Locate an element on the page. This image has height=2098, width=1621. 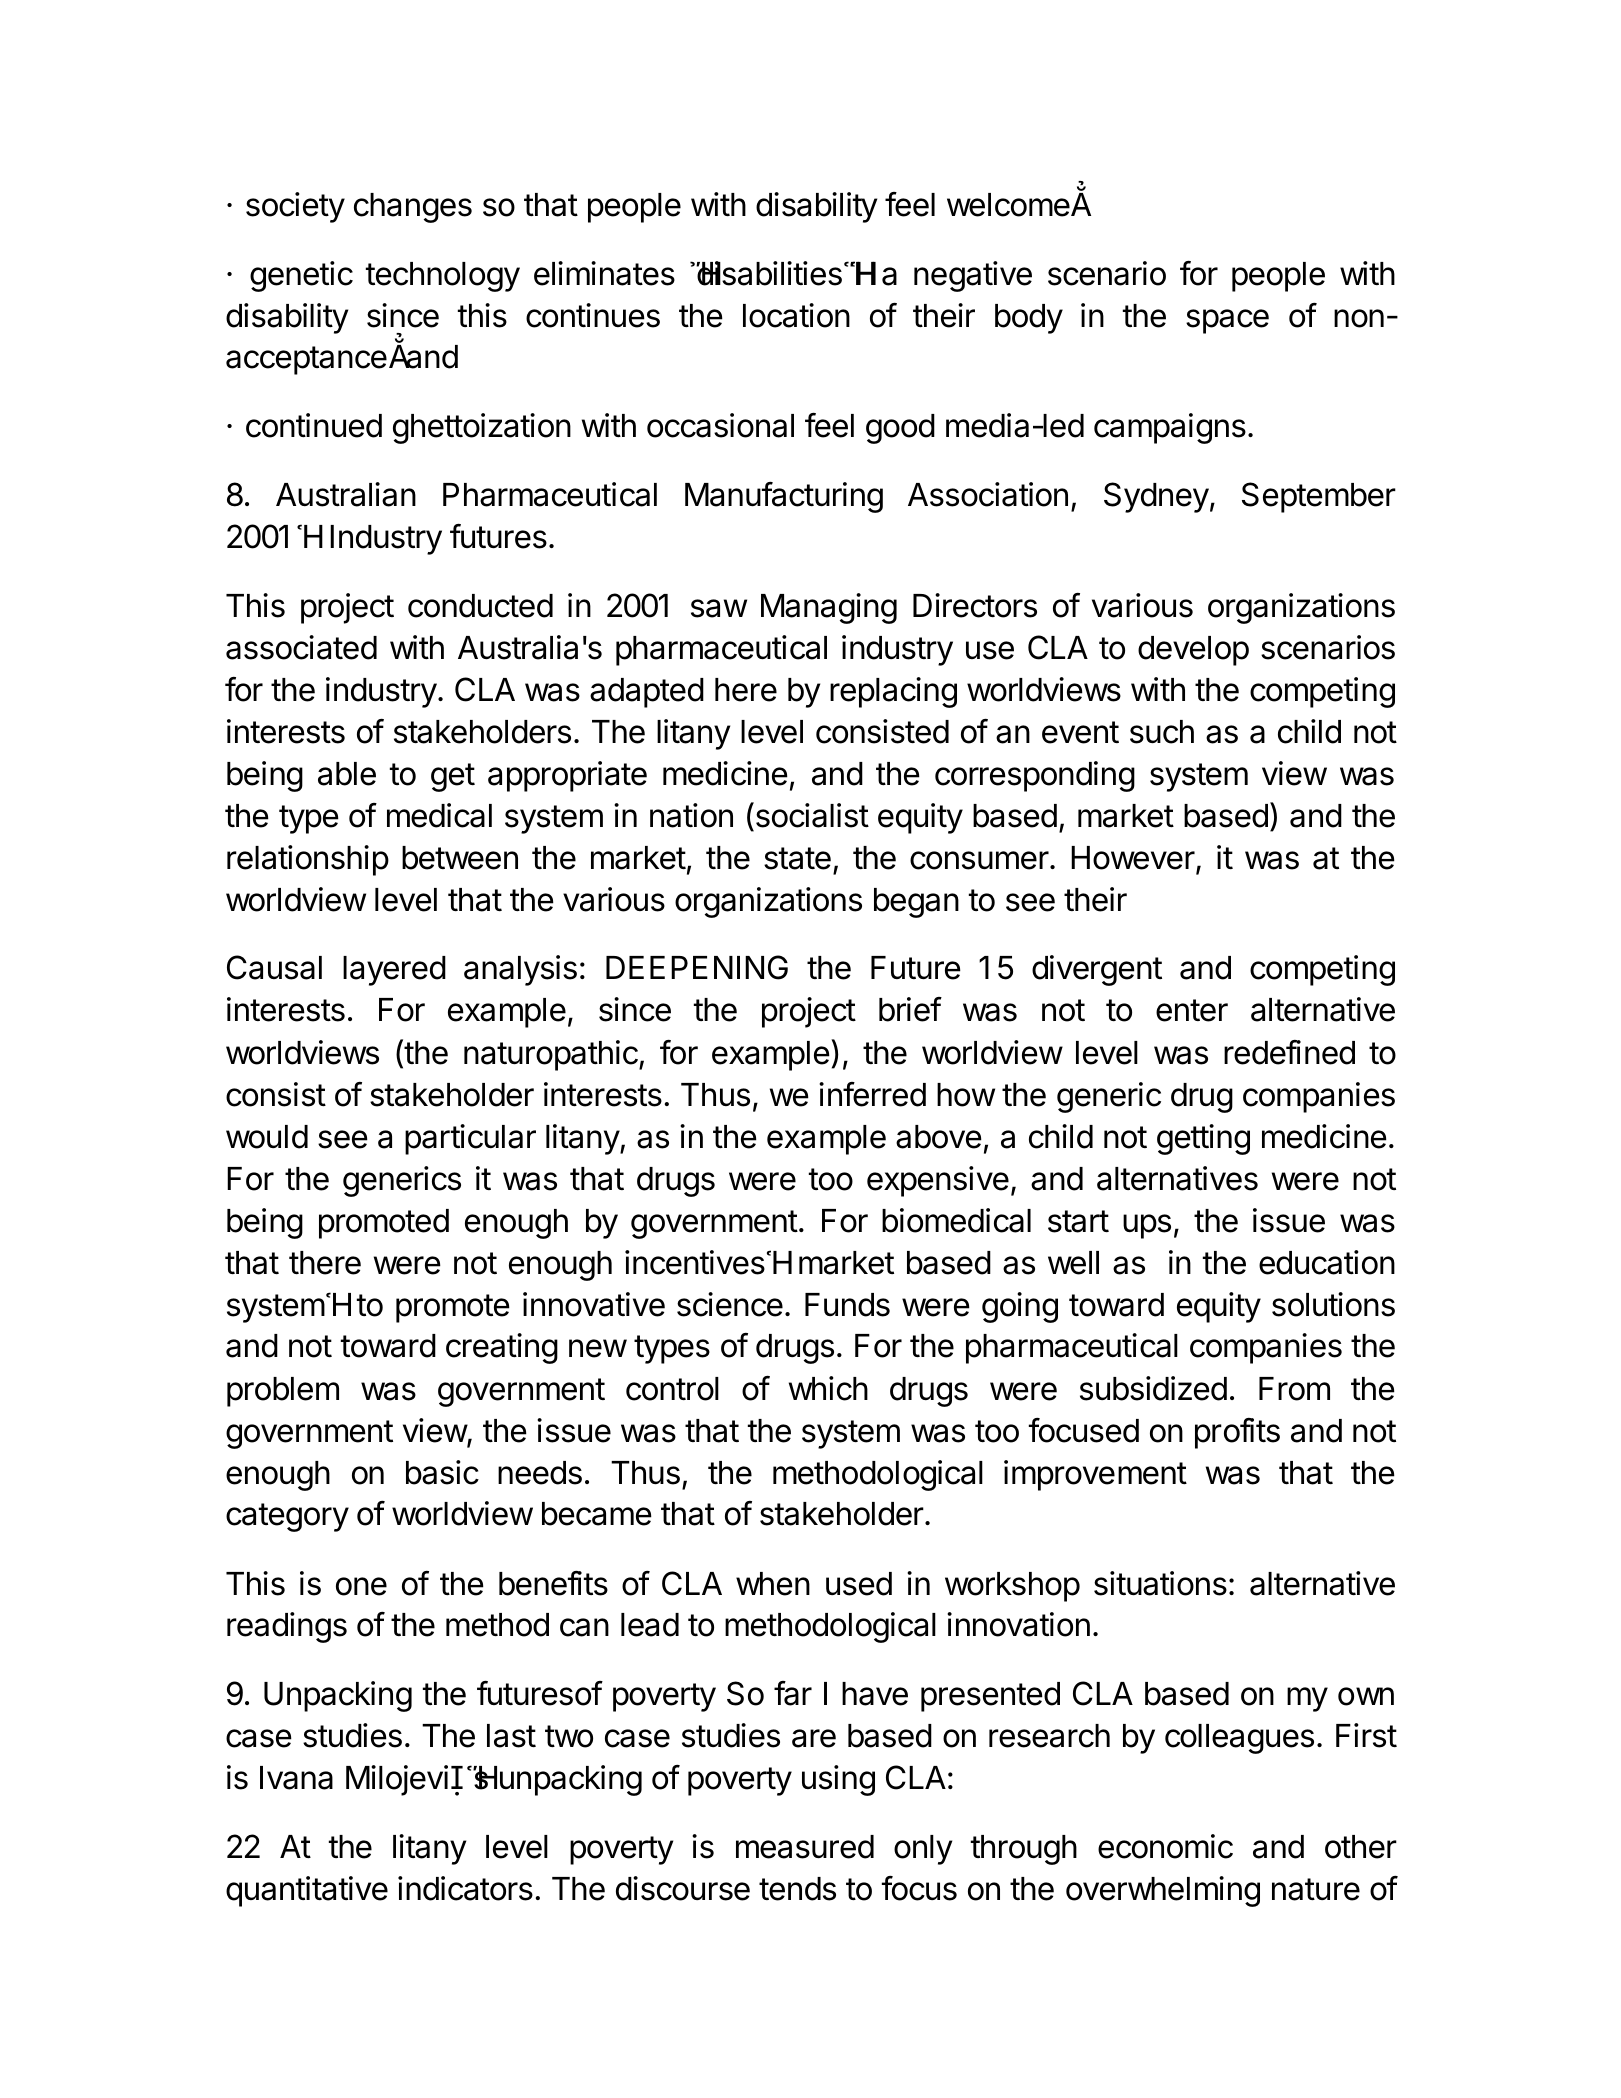
space is located at coordinates (1227, 321).
